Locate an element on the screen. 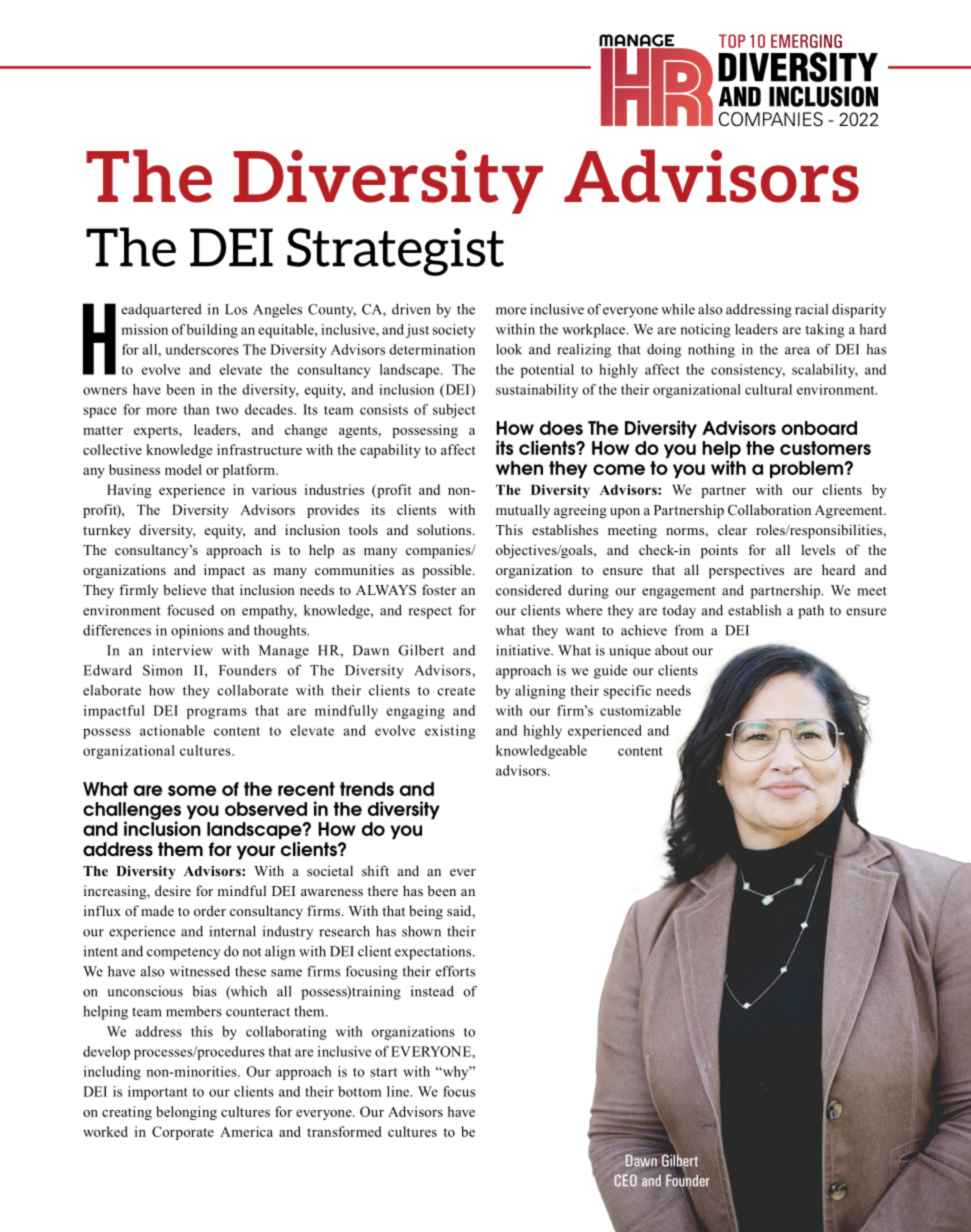  Corporate is located at coordinates (183, 1133).
